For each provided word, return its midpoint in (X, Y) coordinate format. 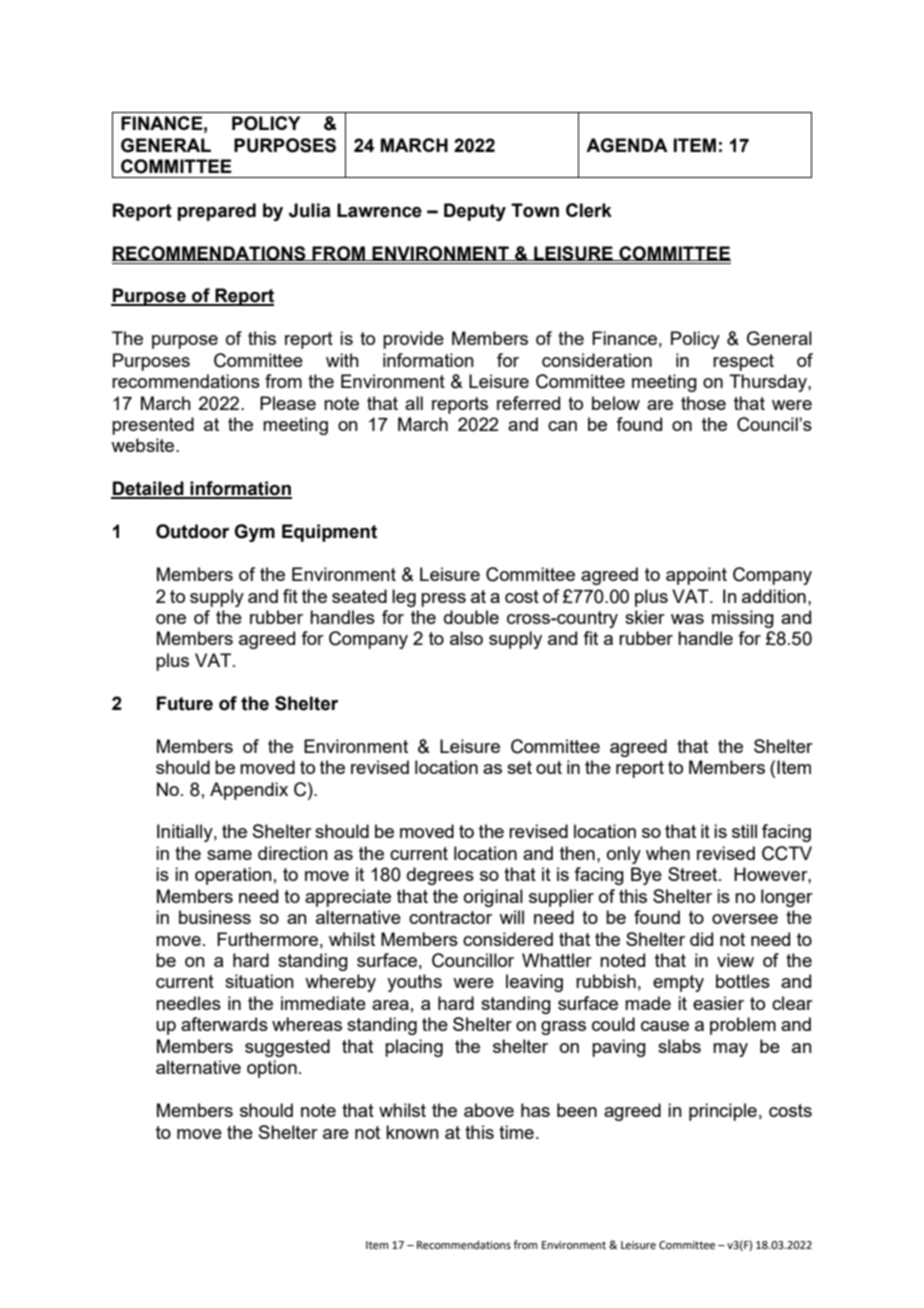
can (562, 426)
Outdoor (192, 531)
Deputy (475, 212)
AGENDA (627, 145)
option (272, 1069)
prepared (216, 212)
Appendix (249, 791)
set (519, 767)
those (703, 403)
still (744, 831)
